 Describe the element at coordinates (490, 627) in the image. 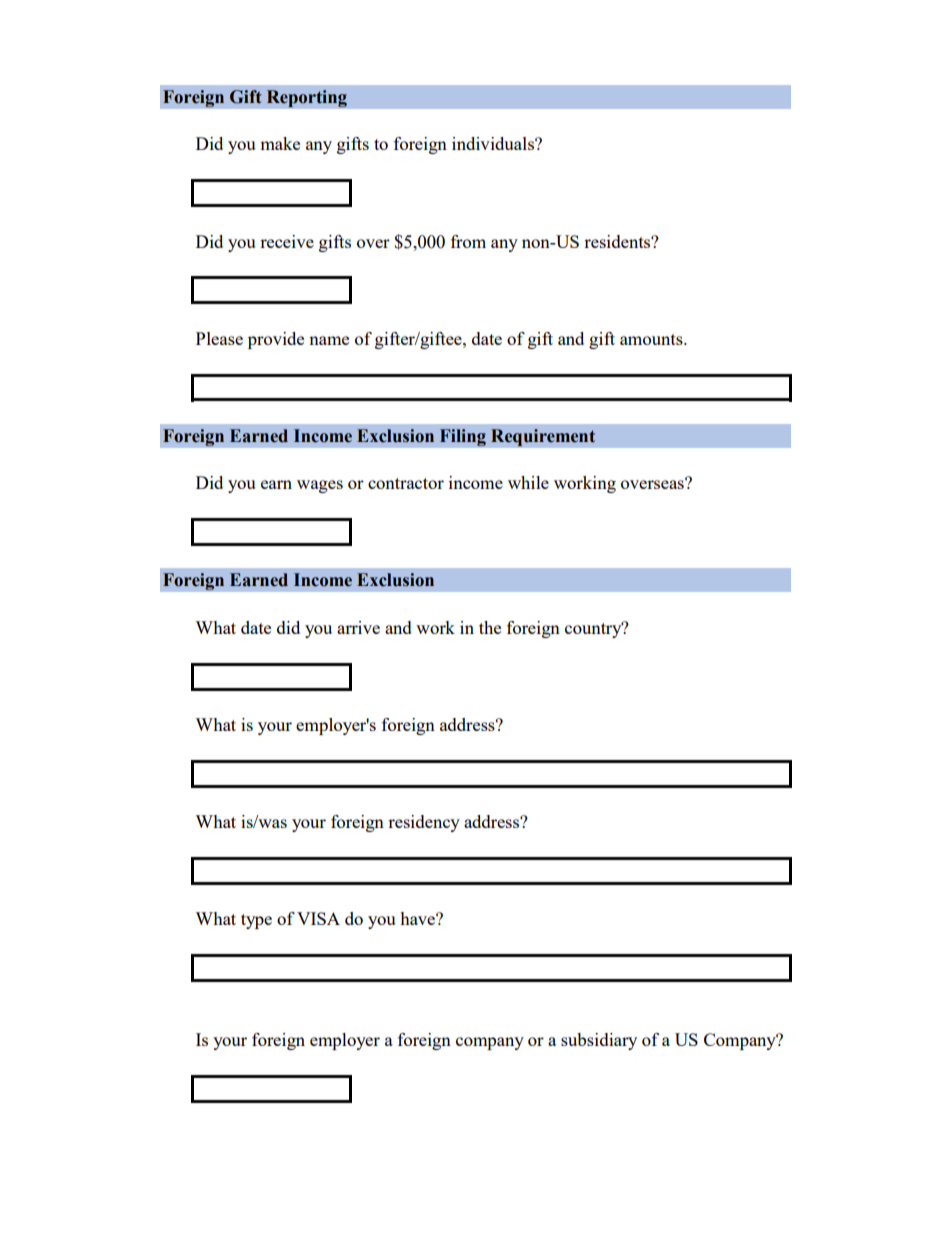

I see `the` at that location.
